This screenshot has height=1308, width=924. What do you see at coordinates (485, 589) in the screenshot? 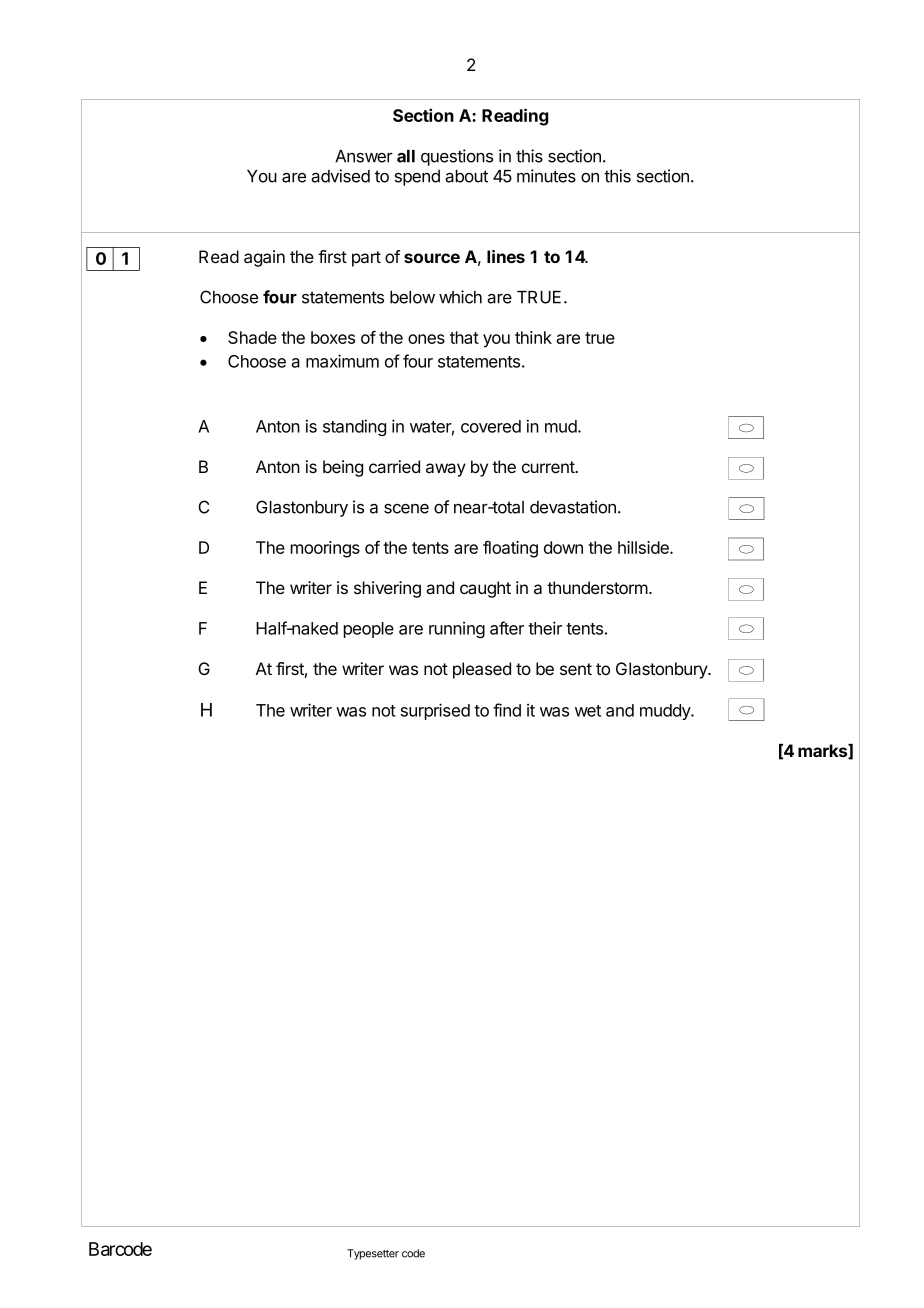
I see `caught` at bounding box center [485, 589].
